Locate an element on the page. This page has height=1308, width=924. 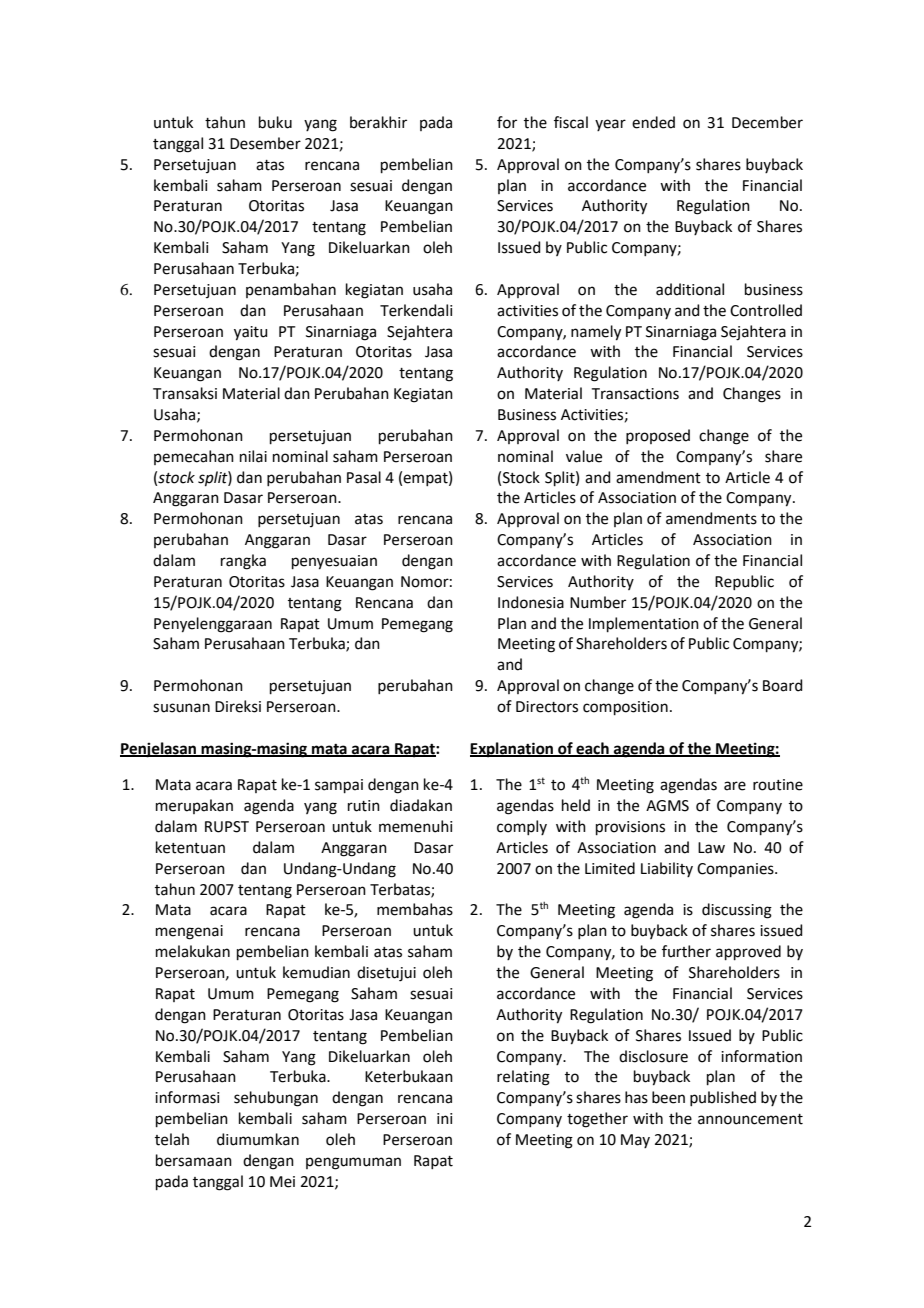
announcement is located at coordinates (750, 1119).
